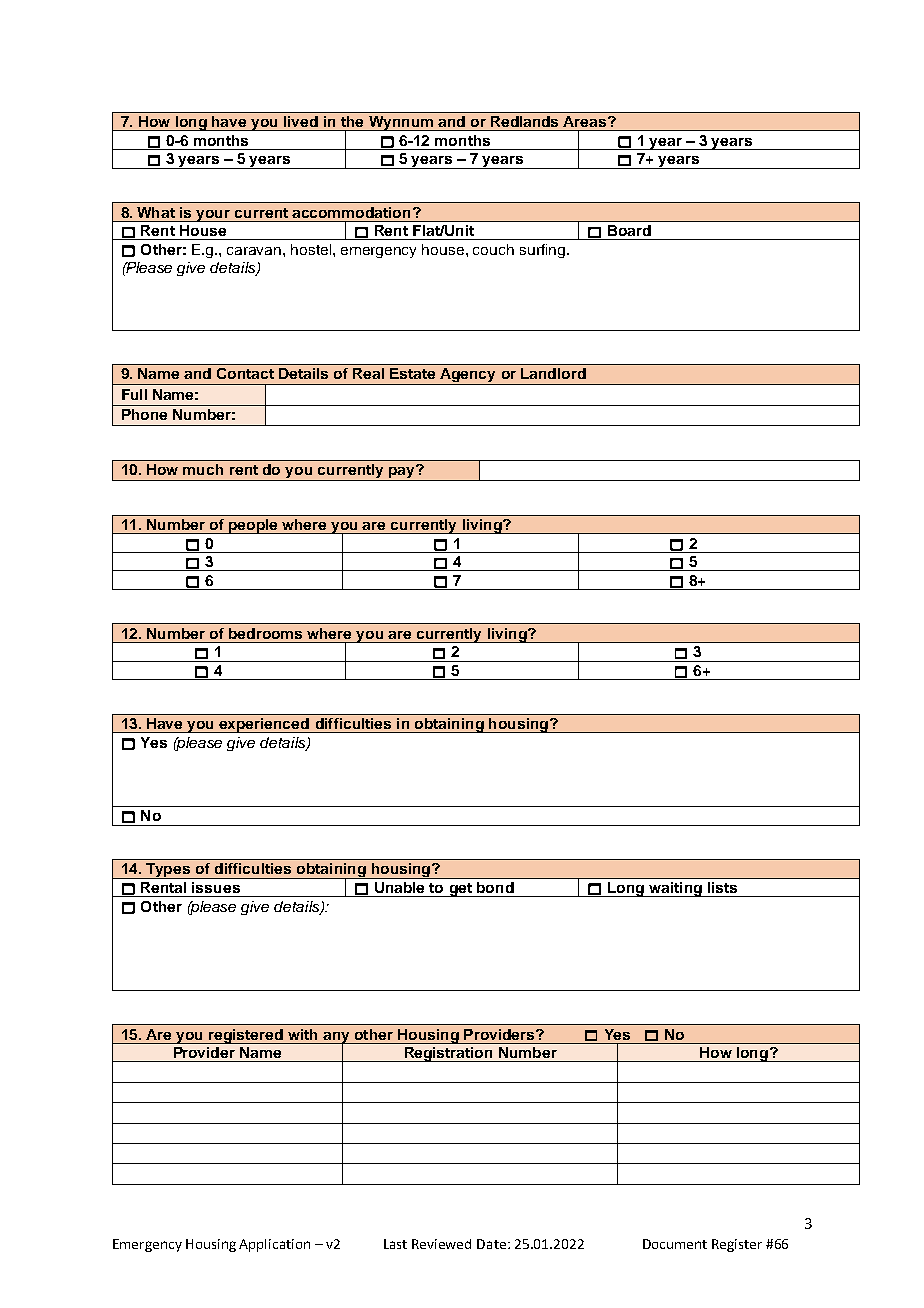 The image size is (924, 1308). I want to click on your, so click(214, 216).
